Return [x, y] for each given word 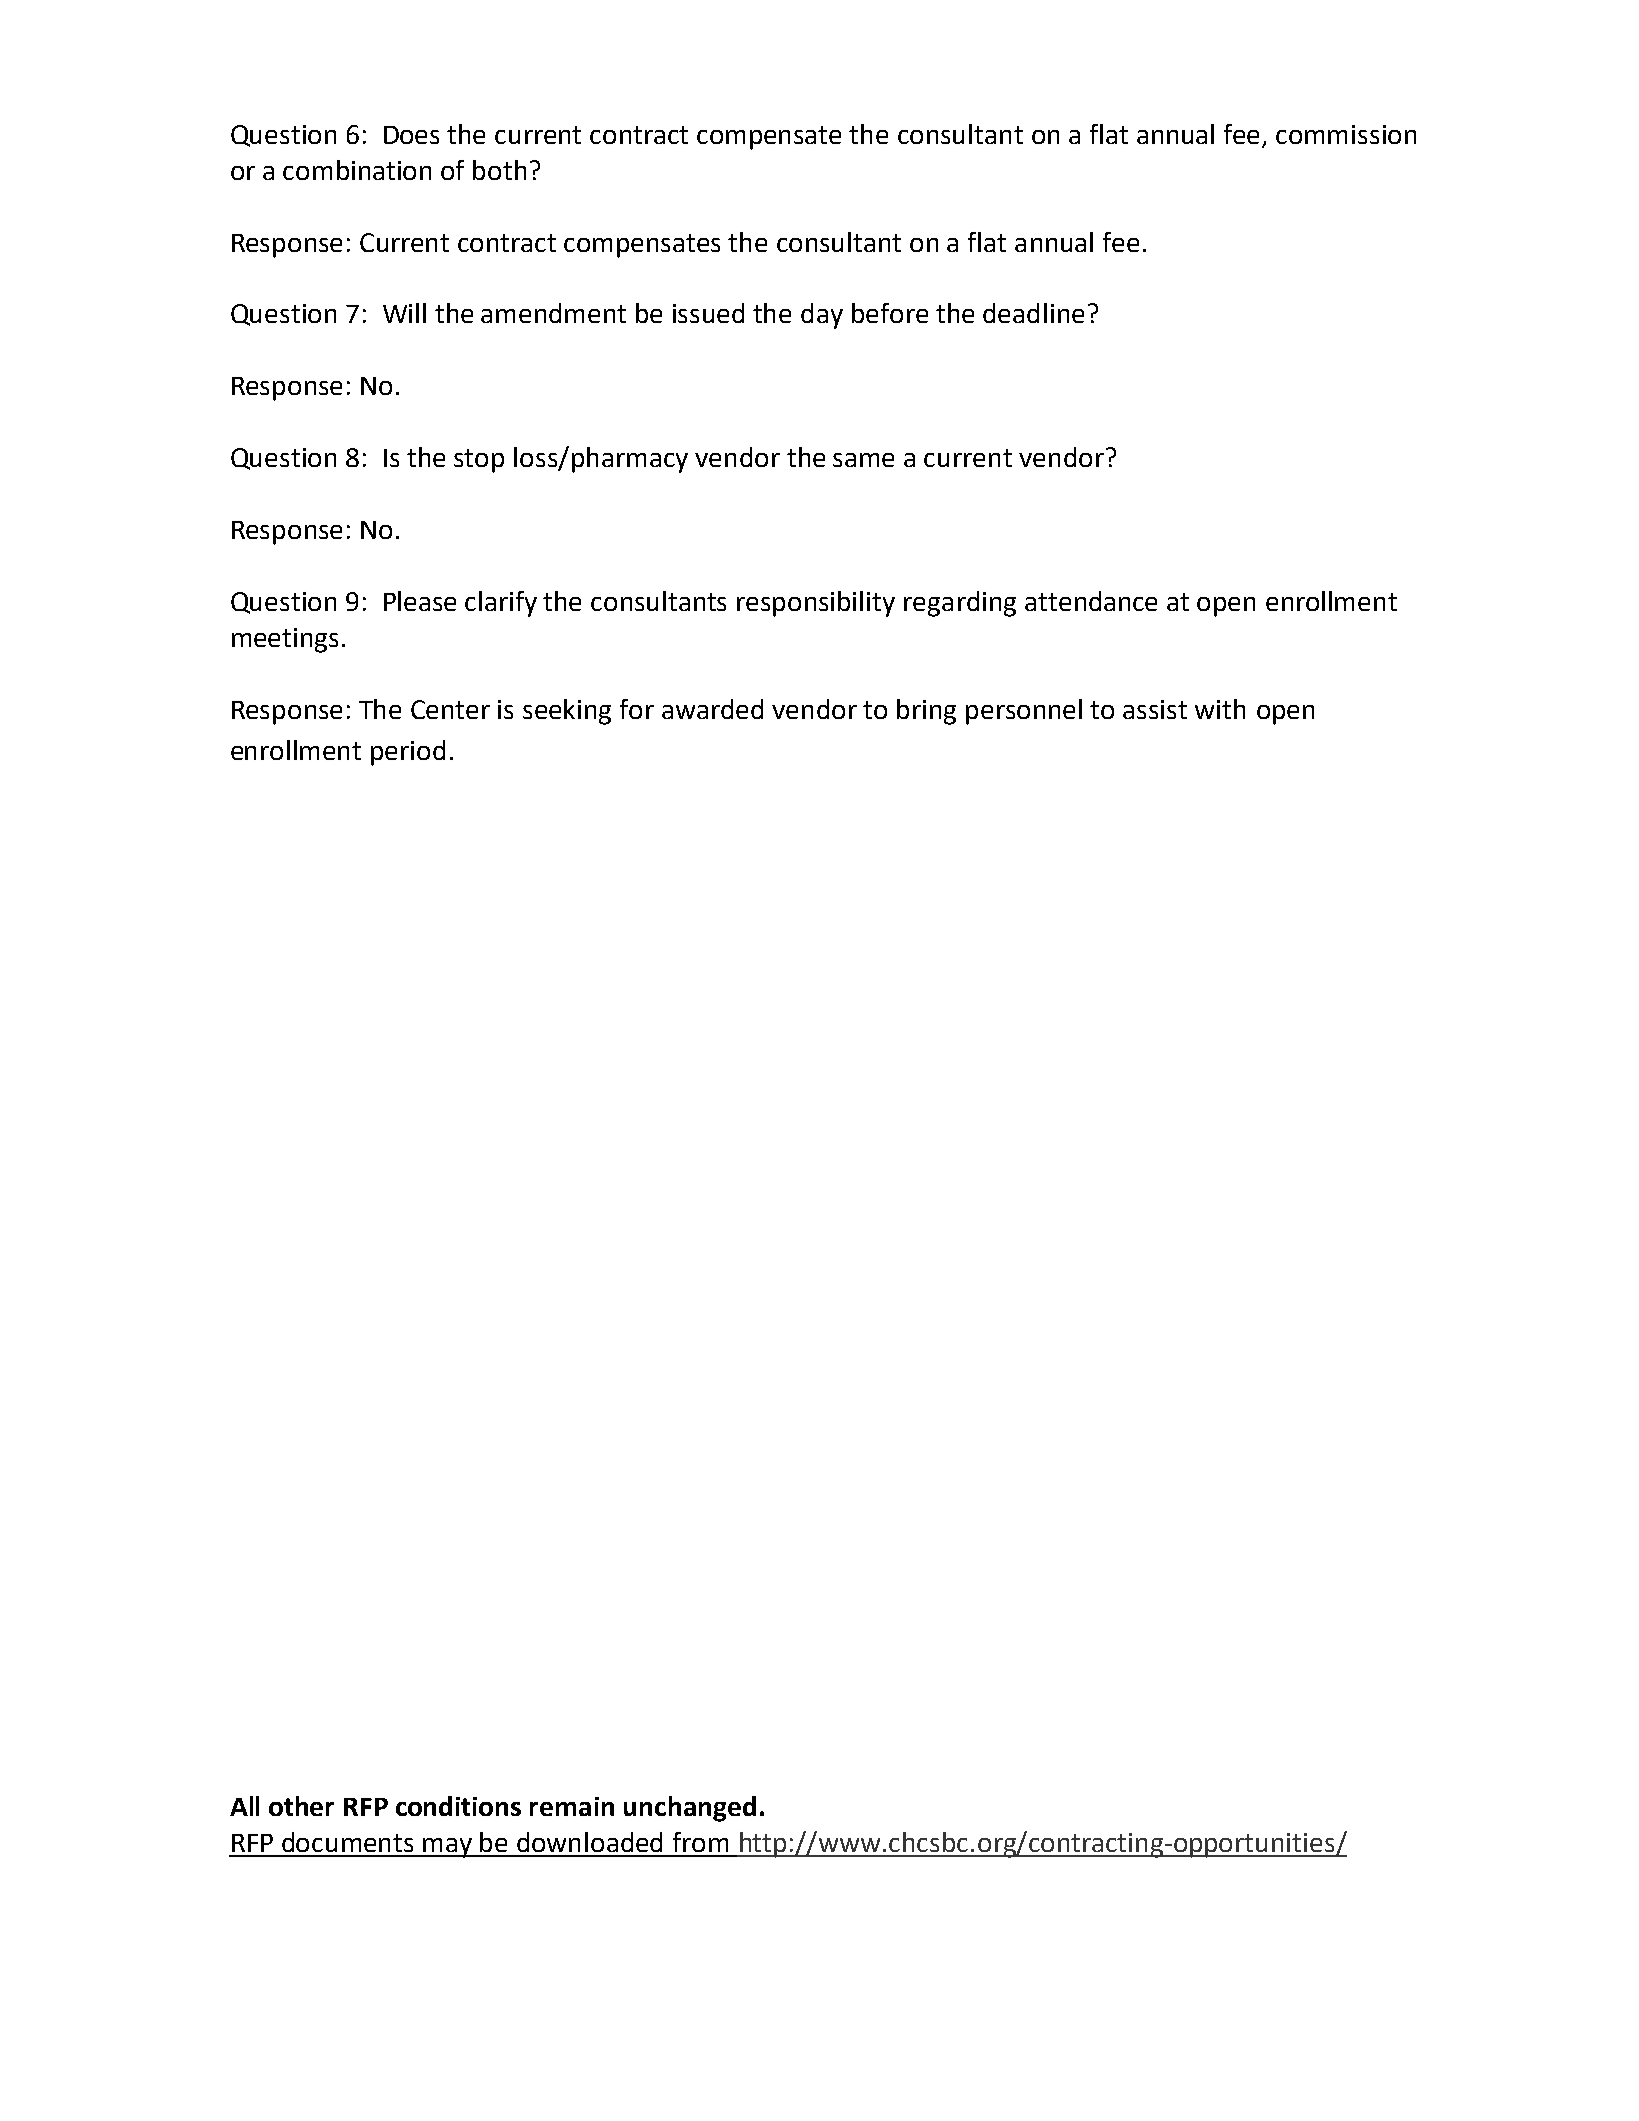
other [301, 1806]
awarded [712, 709]
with [1220, 709]
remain [572, 1806]
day [822, 316]
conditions [458, 1806]
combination [357, 170]
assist [1155, 709]
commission [1346, 134]
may [448, 1848]
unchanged [690, 1809]
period [408, 753]
